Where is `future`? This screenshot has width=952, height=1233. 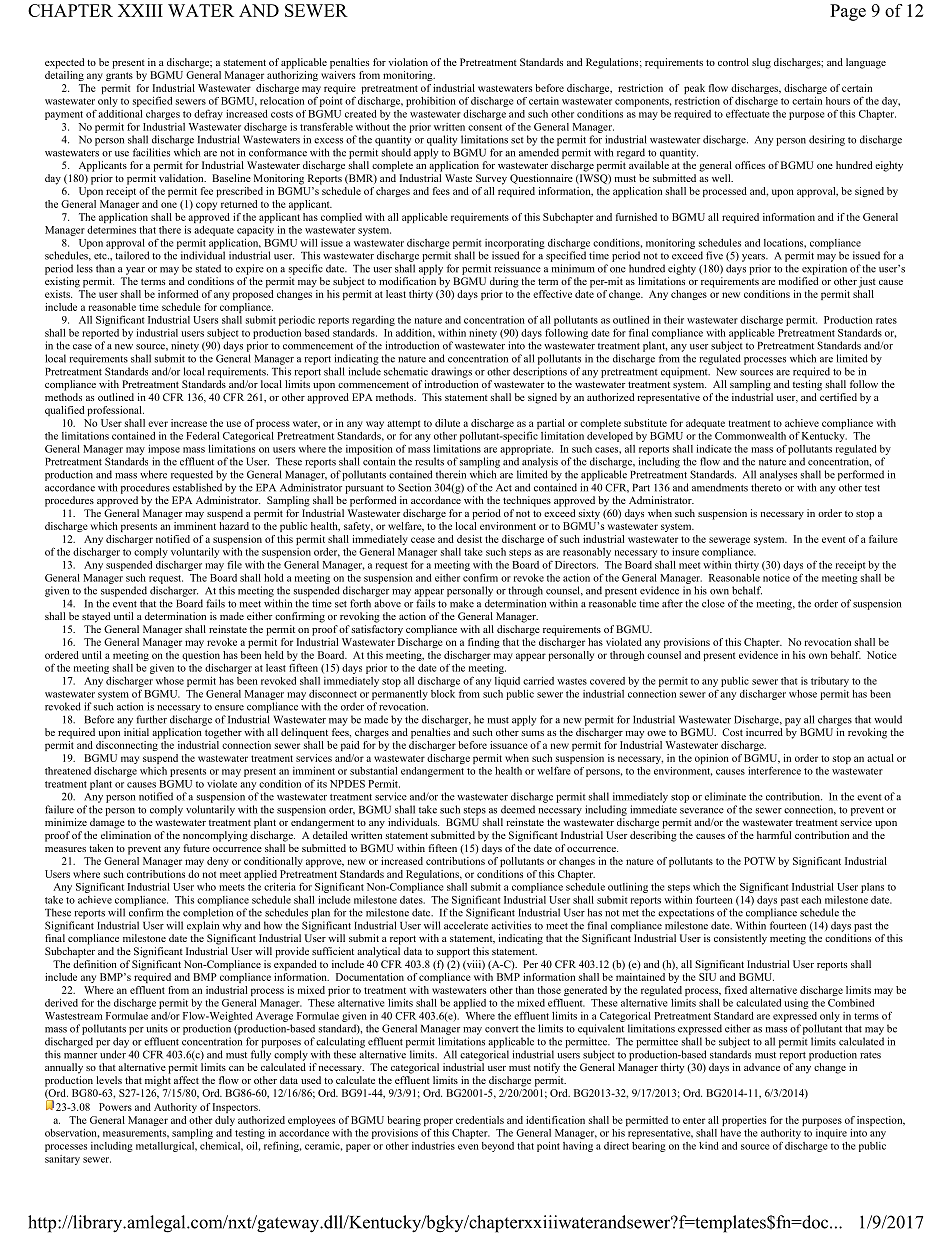
future is located at coordinates (196, 848).
